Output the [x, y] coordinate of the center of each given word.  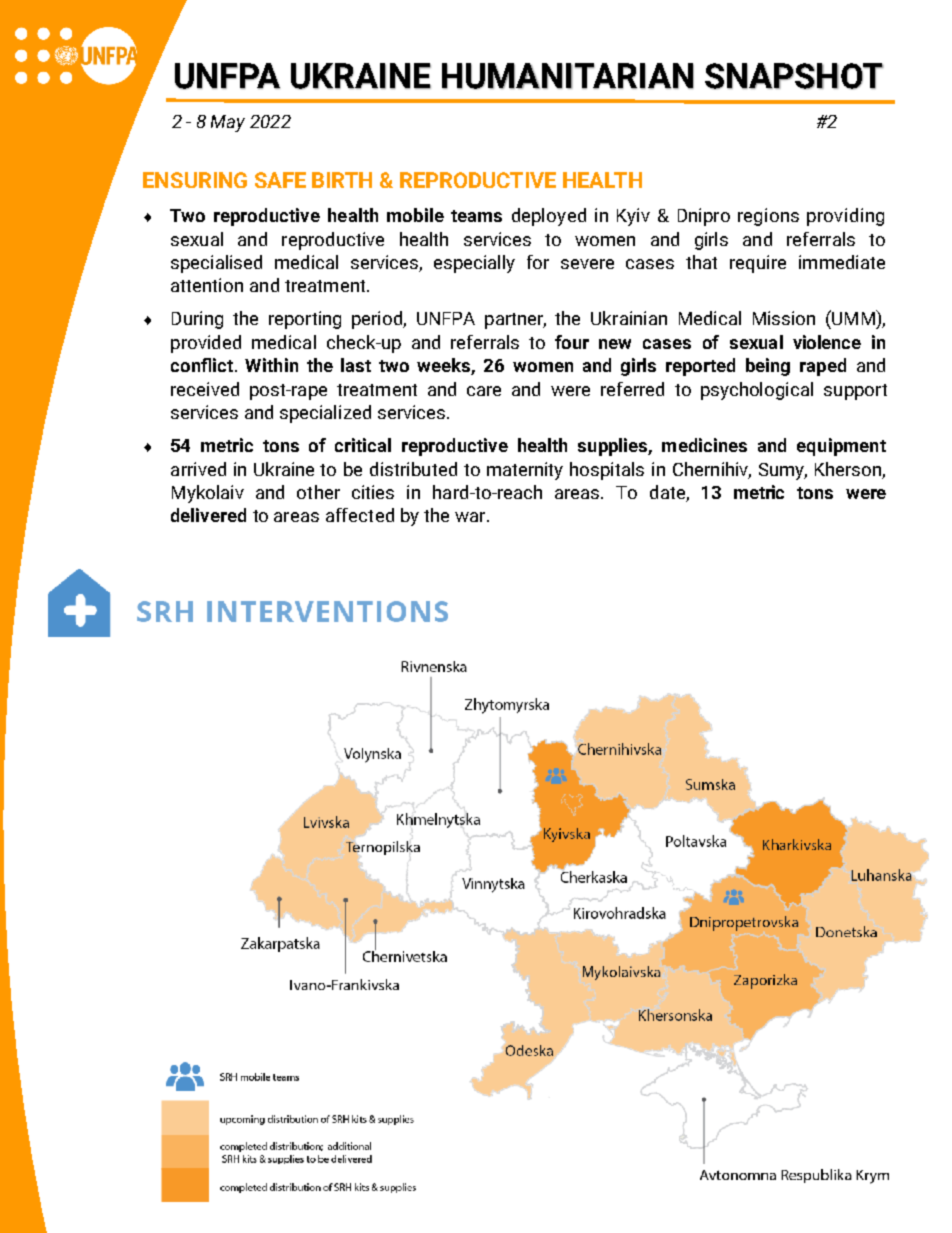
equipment [841, 447]
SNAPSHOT [794, 76]
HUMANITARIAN [568, 76]
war [471, 517]
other [318, 492]
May [228, 123]
